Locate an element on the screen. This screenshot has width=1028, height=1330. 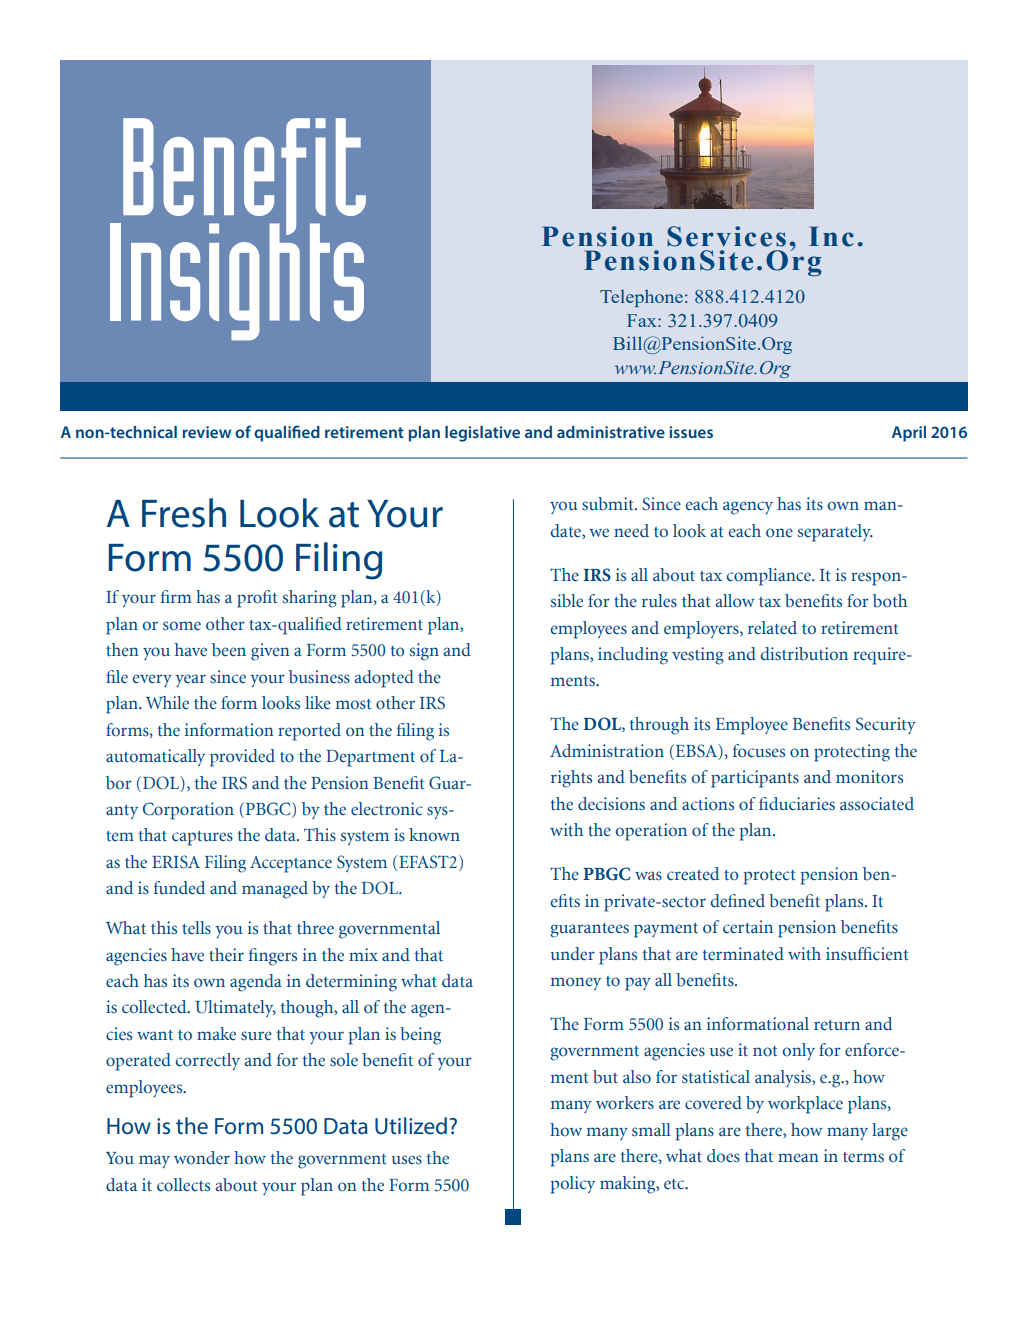
rights is located at coordinates (571, 779).
